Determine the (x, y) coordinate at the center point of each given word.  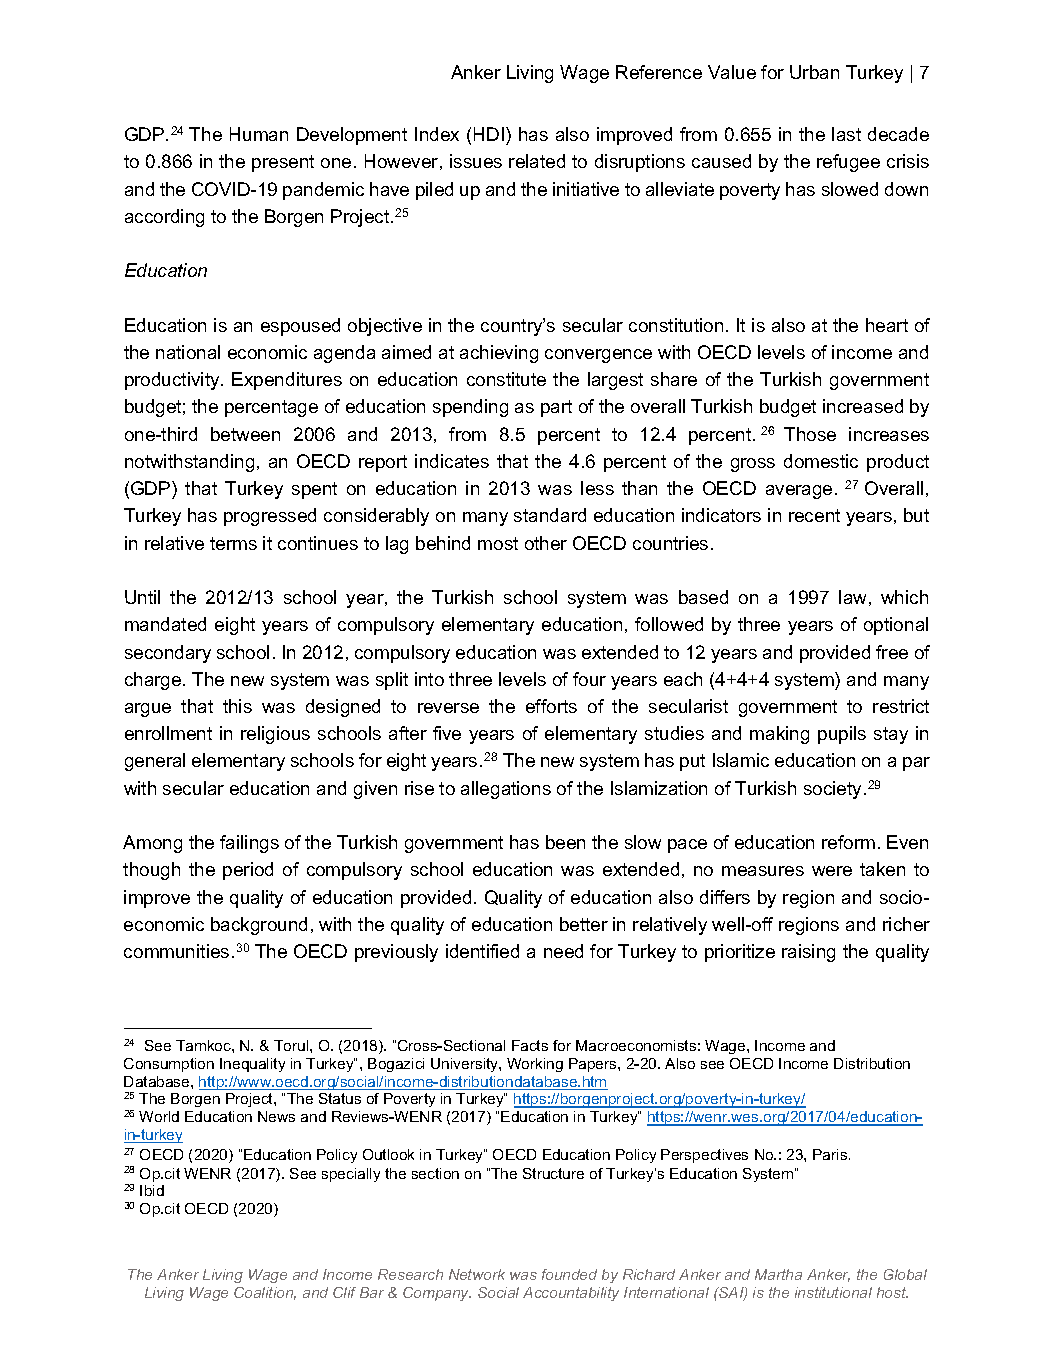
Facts (530, 1045)
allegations (506, 790)
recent (814, 515)
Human (259, 134)
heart (887, 325)
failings (249, 844)
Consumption (169, 1065)
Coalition (265, 1293)
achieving (499, 354)
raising (808, 953)
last (846, 134)
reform (848, 842)
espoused (300, 327)
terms (233, 543)
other (546, 543)
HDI (489, 134)
